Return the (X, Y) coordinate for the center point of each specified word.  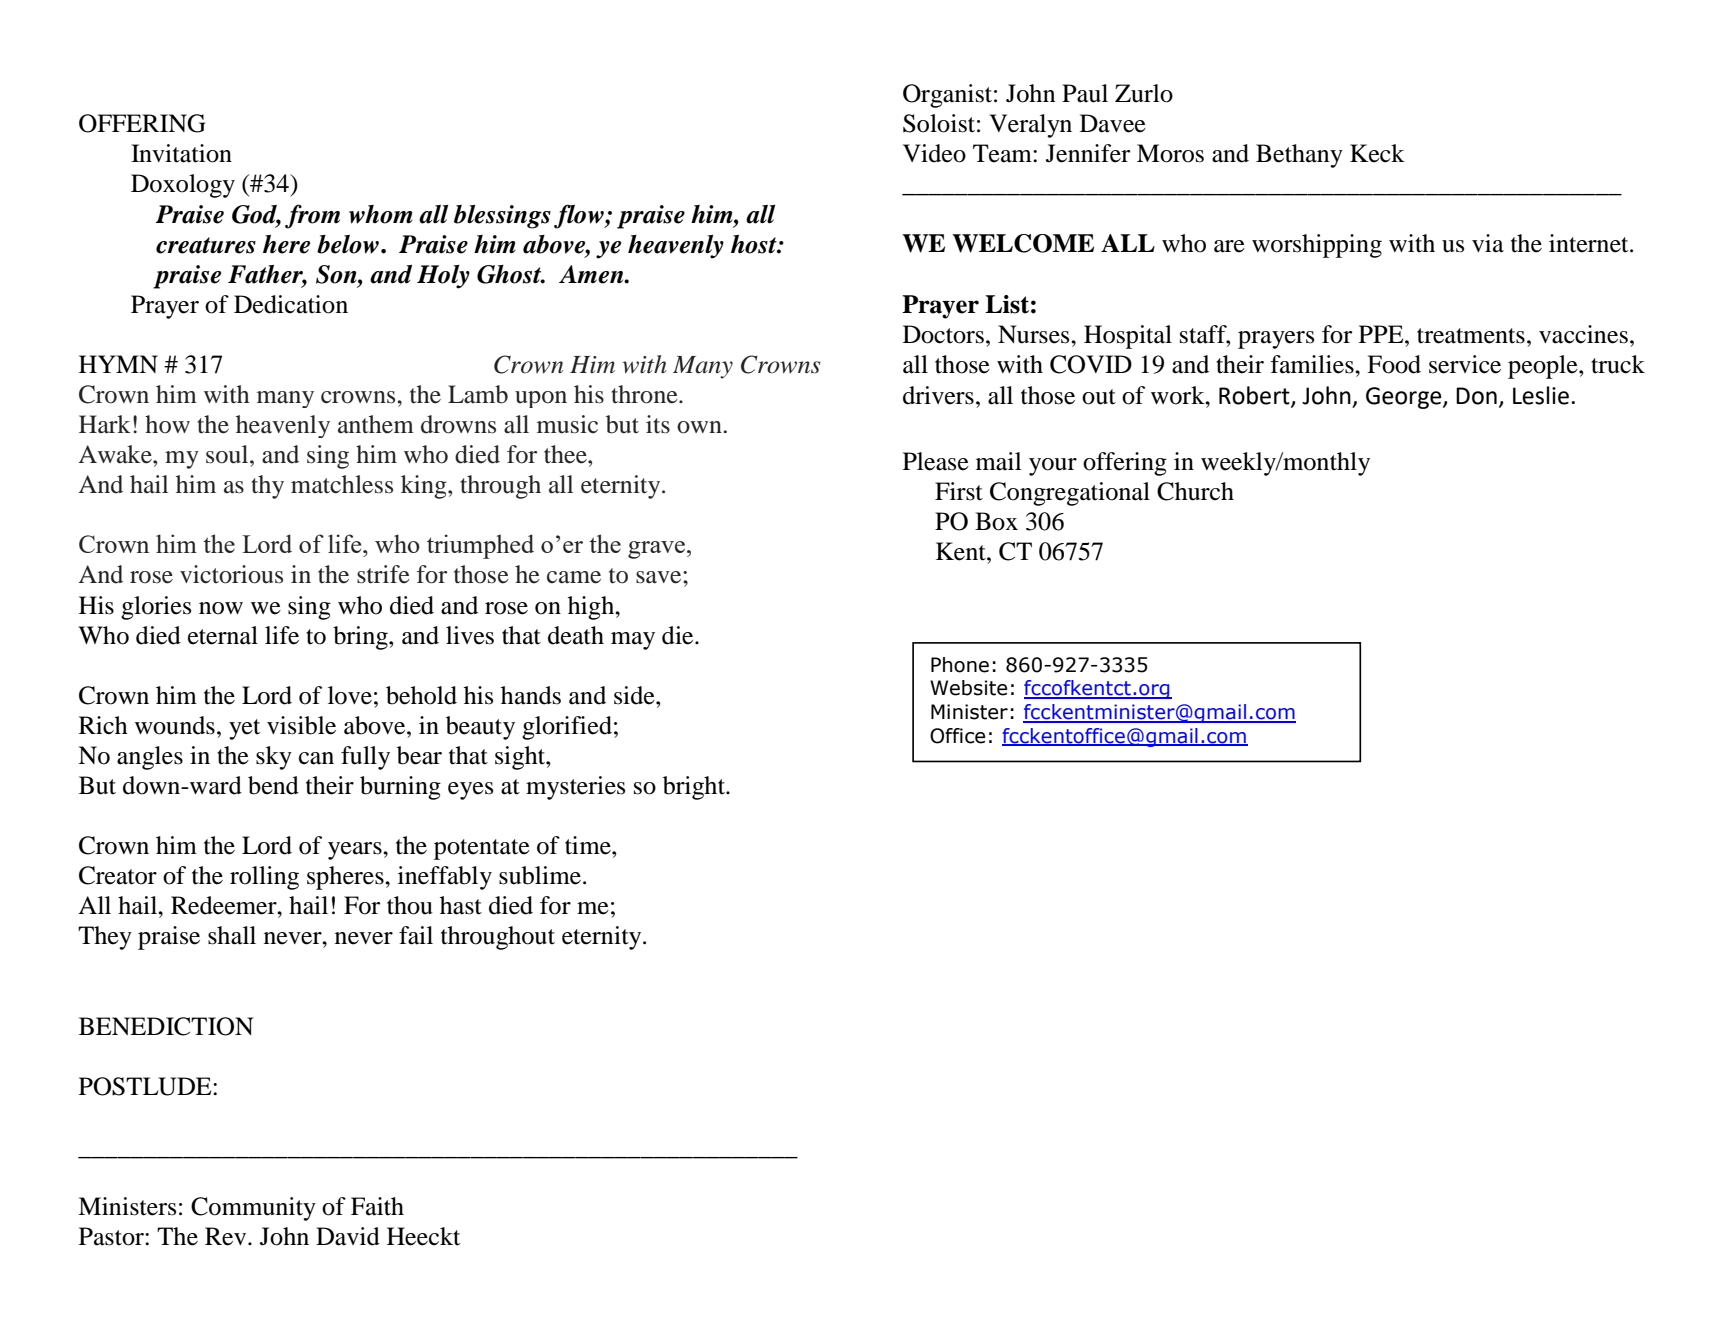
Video (934, 153)
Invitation (181, 153)
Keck (1377, 153)
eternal (223, 635)
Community (253, 1209)
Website (968, 688)
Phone (960, 665)
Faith (377, 1206)
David (348, 1236)
